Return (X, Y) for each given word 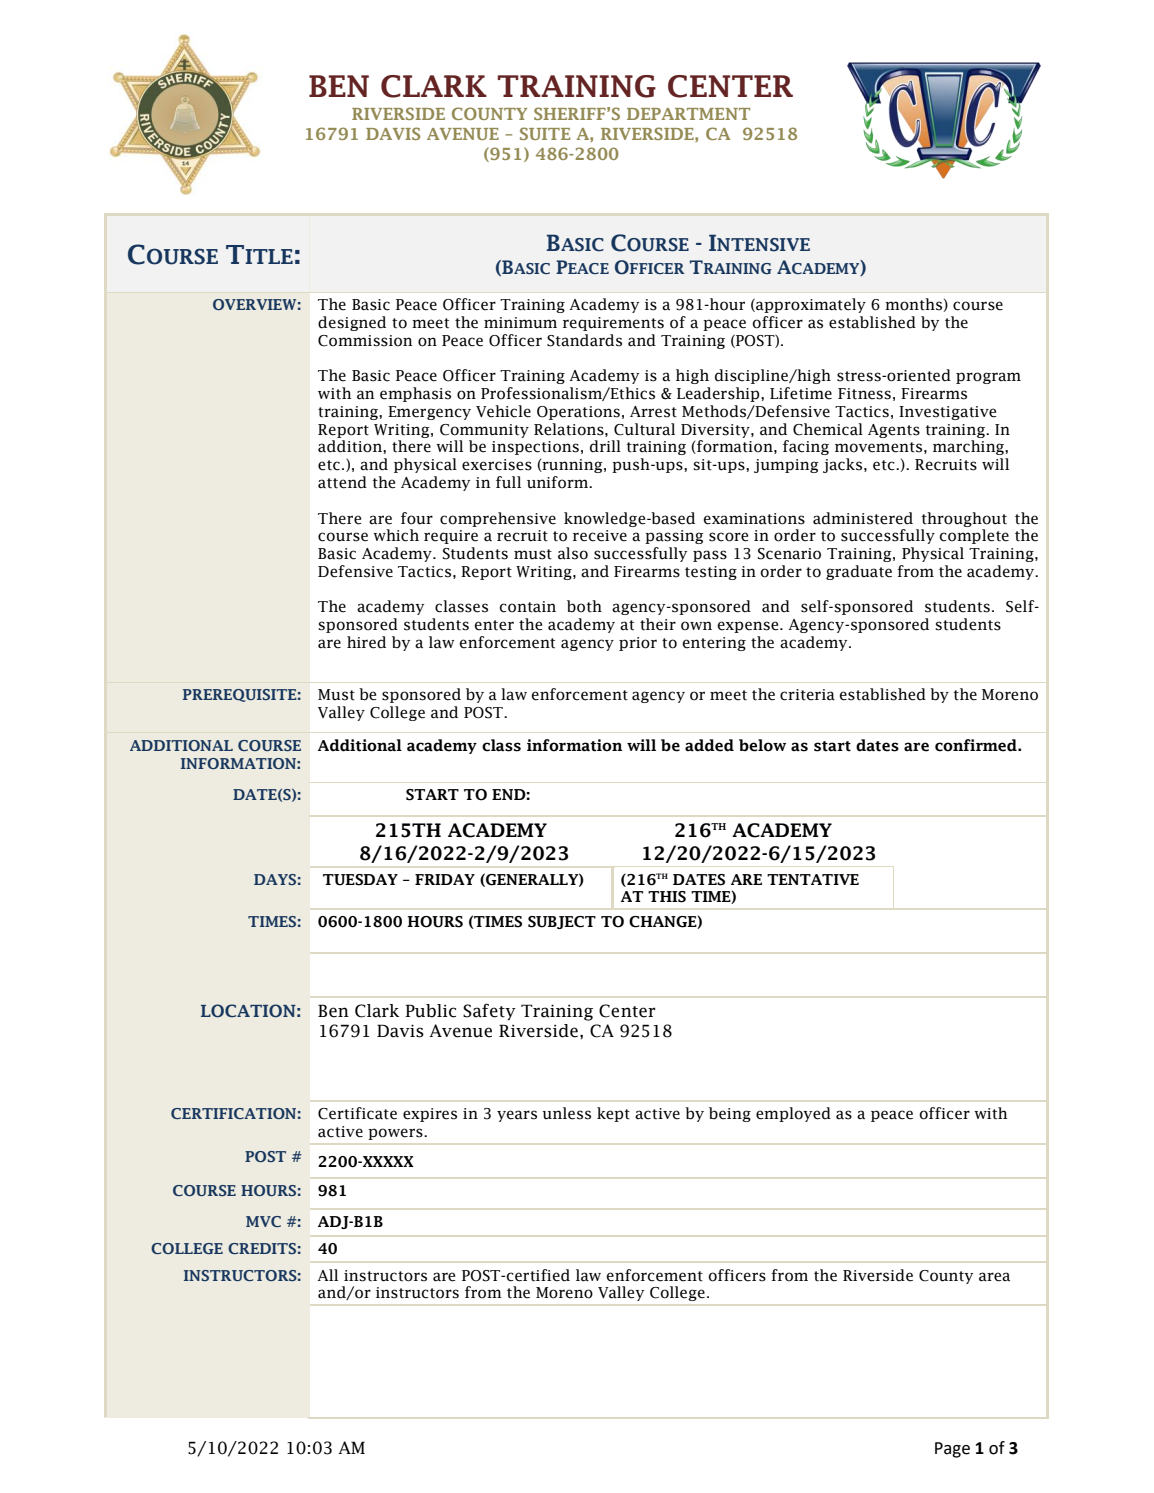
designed (352, 323)
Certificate (357, 1113)
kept (613, 1114)
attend (342, 482)
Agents (894, 431)
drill (605, 446)
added (709, 745)
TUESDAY (360, 880)
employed (793, 1114)
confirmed (977, 745)
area (994, 1277)
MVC (263, 1221)
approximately (810, 305)
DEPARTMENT (688, 114)
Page (952, 1450)
